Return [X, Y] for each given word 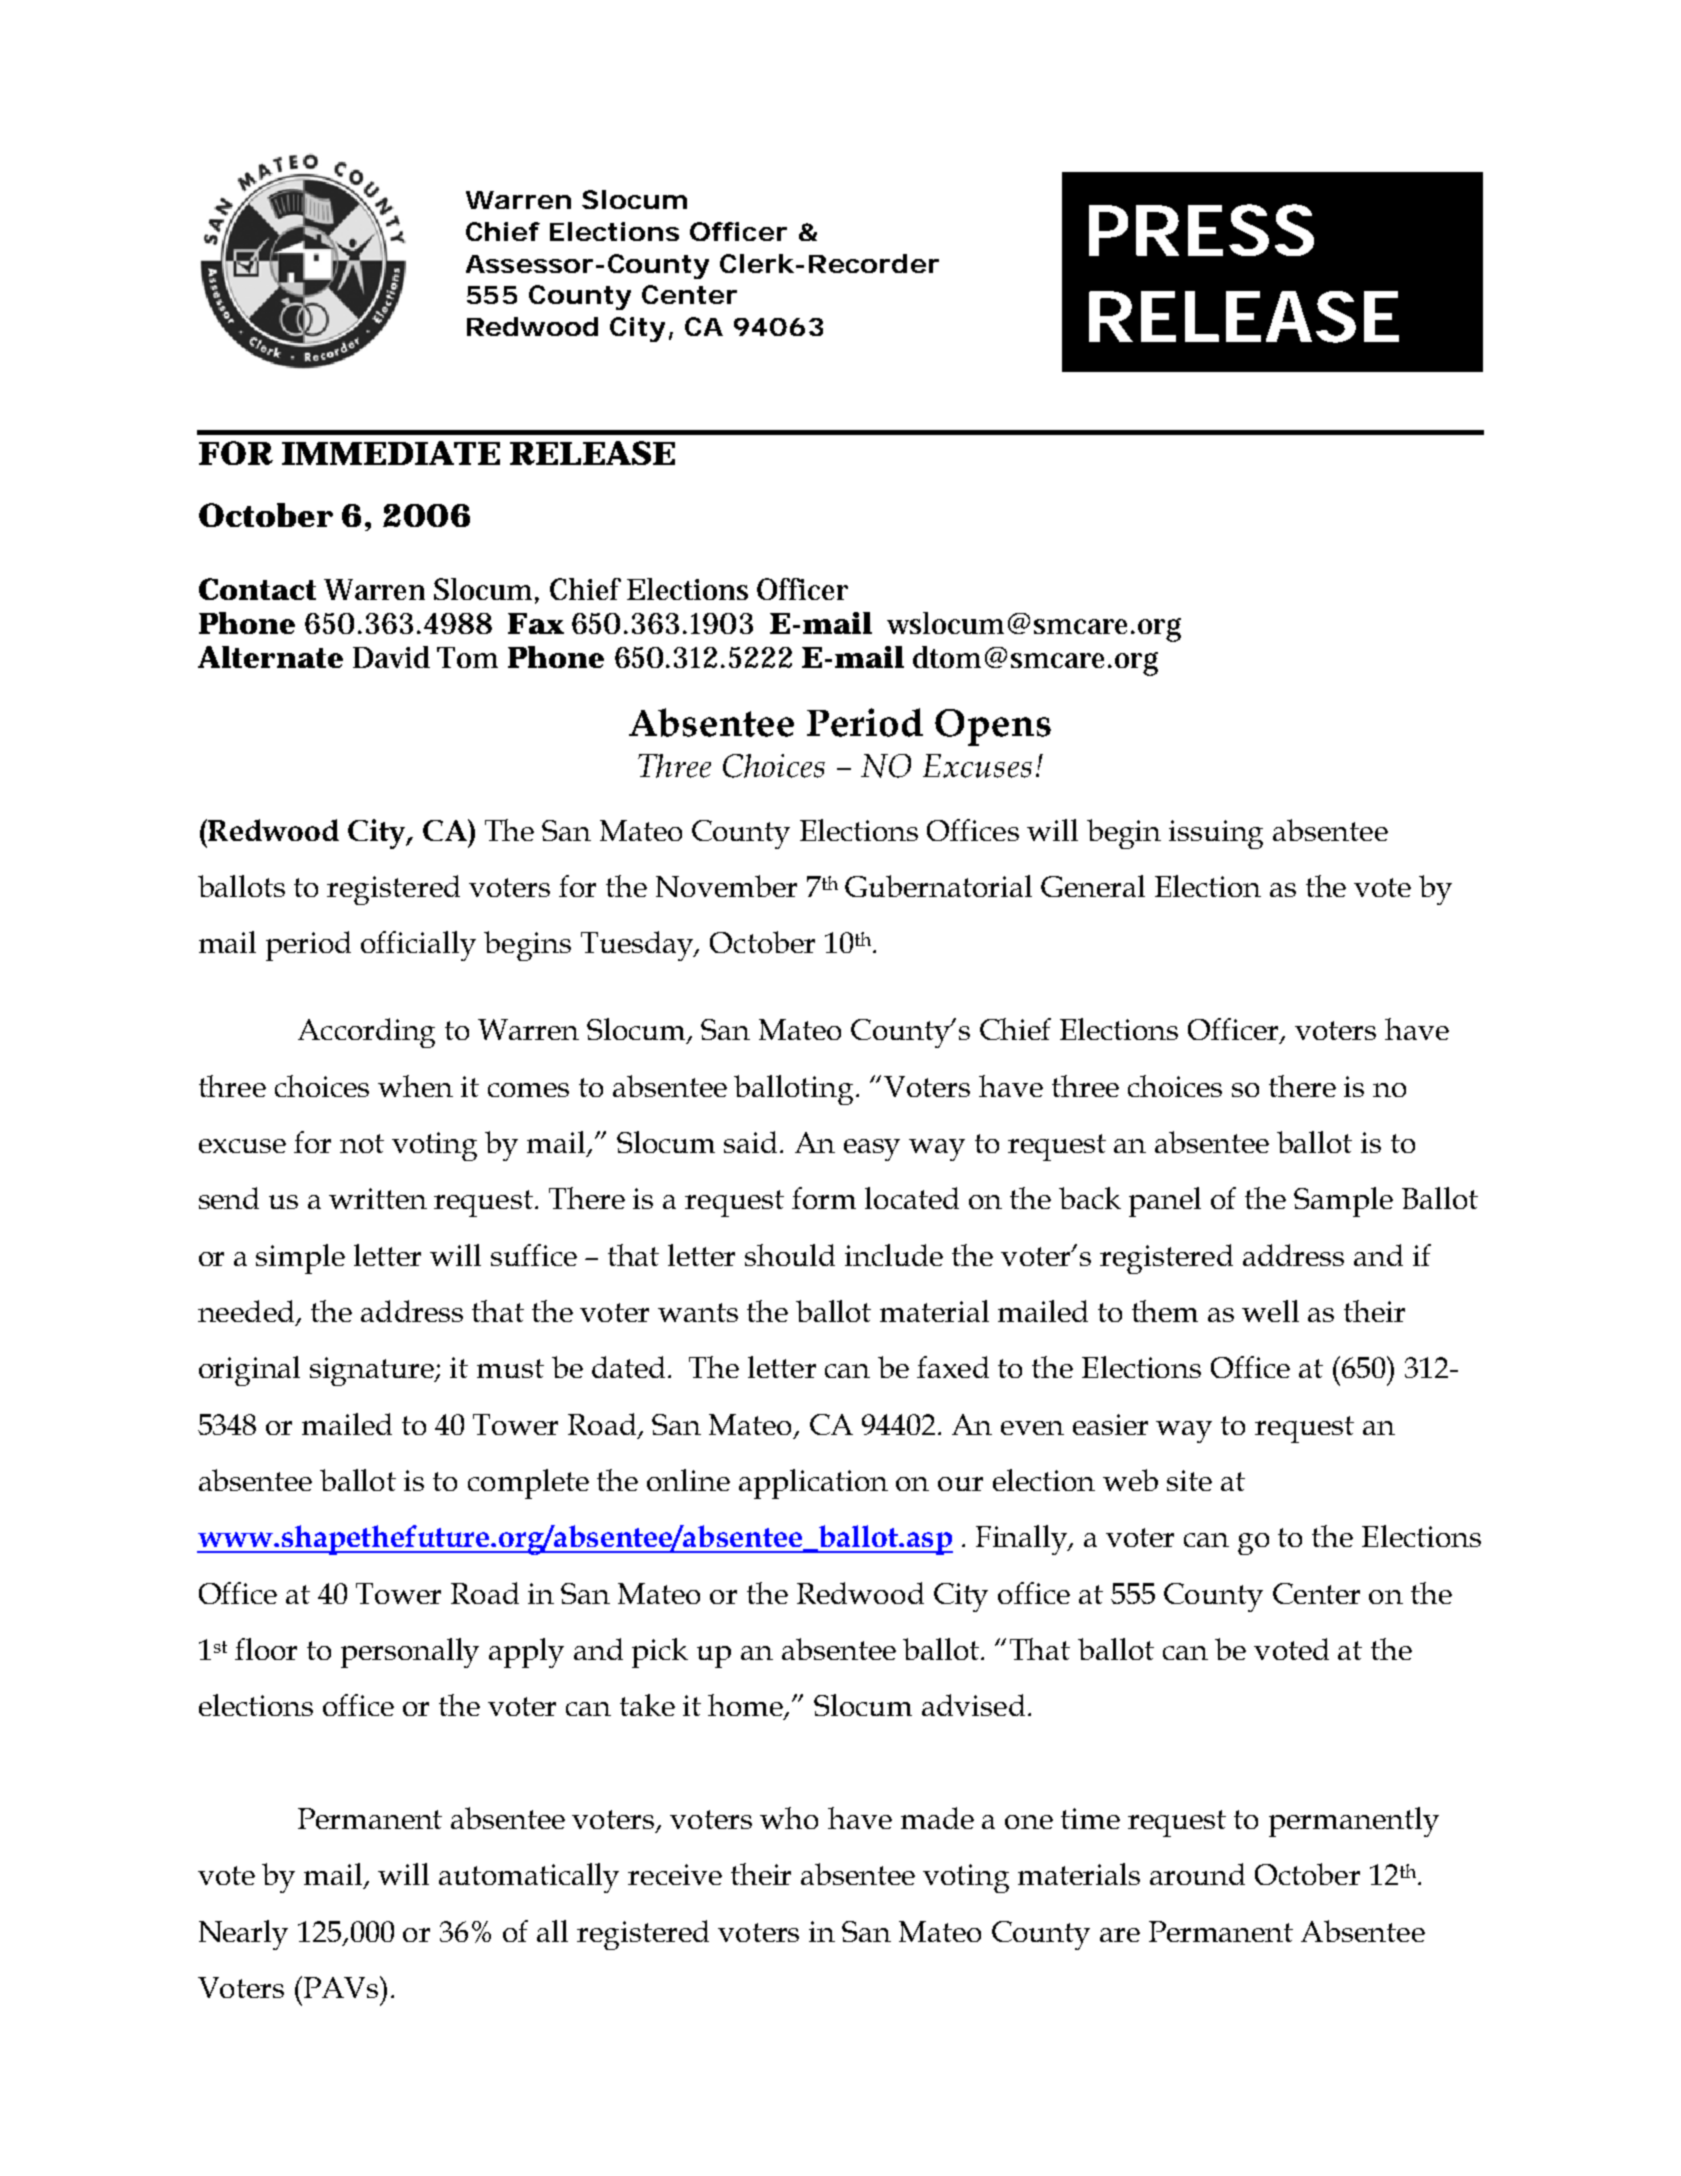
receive [675, 1874]
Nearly [243, 1935]
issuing [1216, 834]
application [813, 1484]
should [790, 1255]
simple [300, 1259]
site [1189, 1480]
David [391, 657]
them [1165, 1311]
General [1093, 886]
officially [418, 946]
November [726, 886]
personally [410, 1653]
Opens [993, 727]
